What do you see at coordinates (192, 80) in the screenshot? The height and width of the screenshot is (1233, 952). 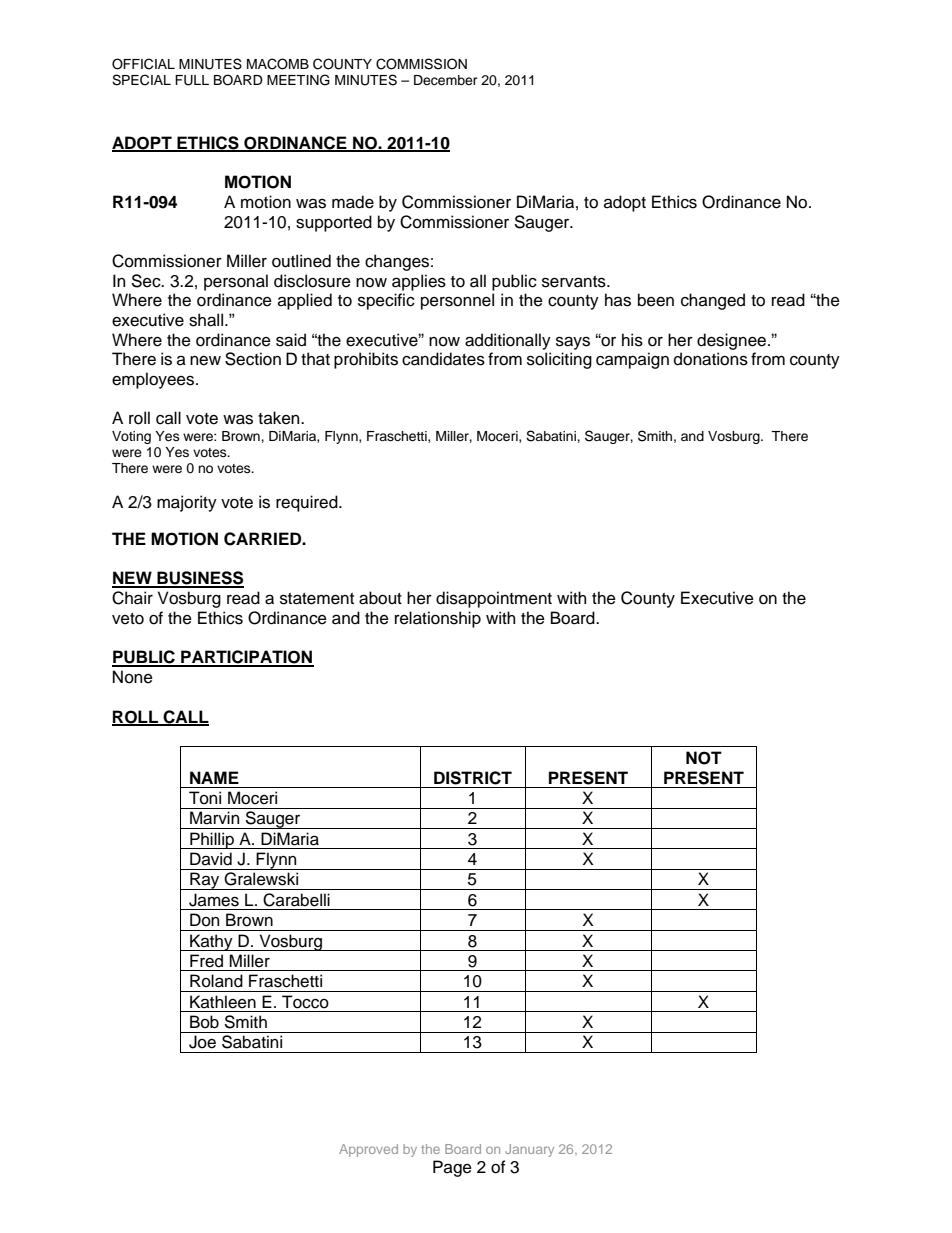 I see `FULL` at bounding box center [192, 80].
